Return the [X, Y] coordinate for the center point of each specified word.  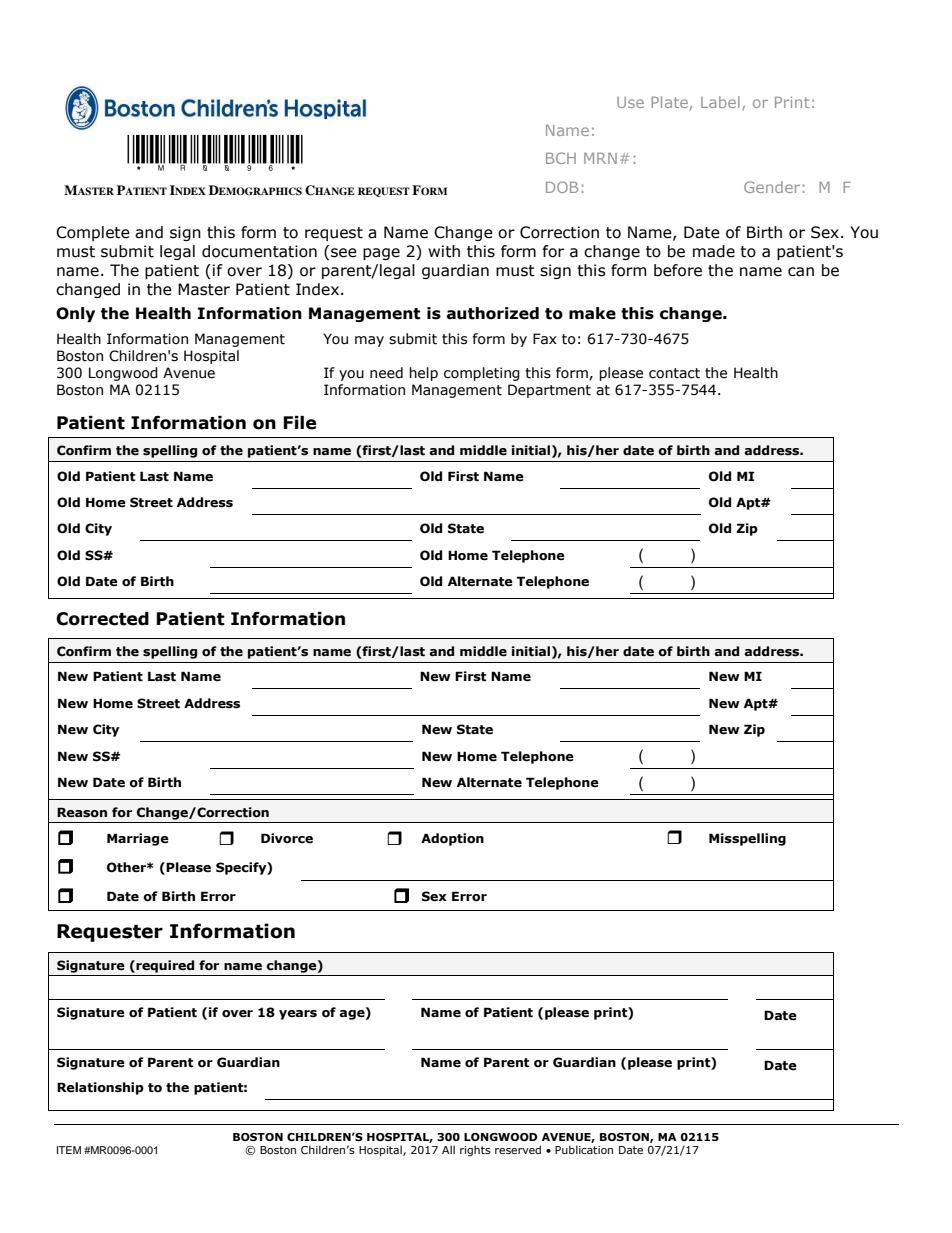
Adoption [452, 839]
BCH [561, 158]
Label [720, 102]
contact [674, 373]
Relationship [100, 1088]
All [448, 1149]
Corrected [102, 619]
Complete [93, 233]
